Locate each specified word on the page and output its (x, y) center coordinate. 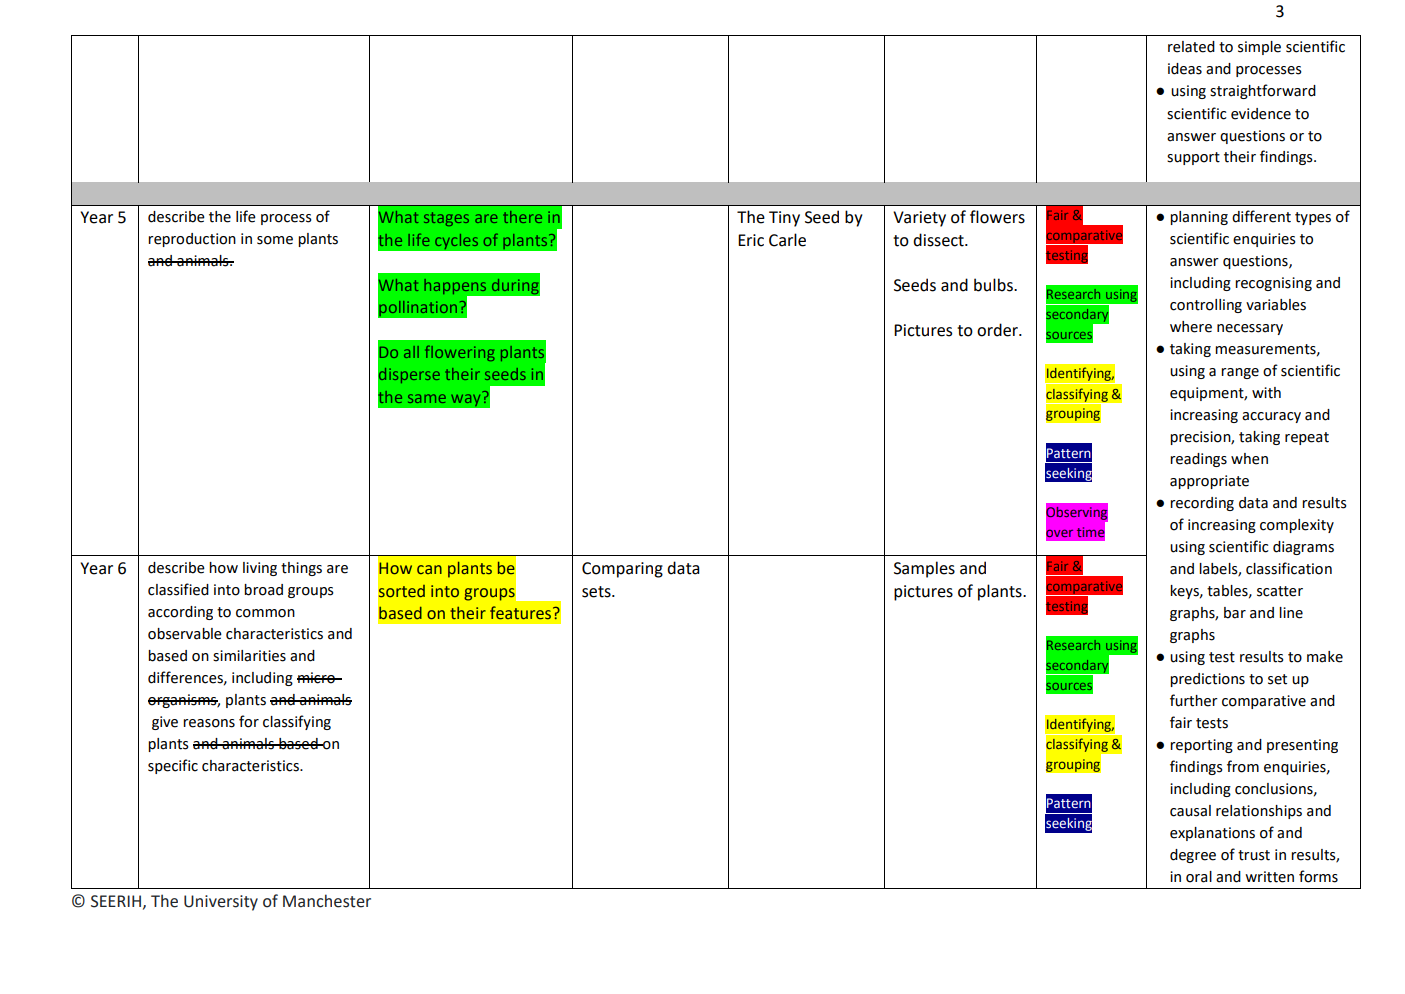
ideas (1185, 69)
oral (1199, 877)
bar (1235, 613)
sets (597, 592)
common (265, 613)
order (998, 330)
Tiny (784, 219)
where (1191, 327)
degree (1193, 856)
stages (446, 219)
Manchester (327, 901)
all (411, 352)
